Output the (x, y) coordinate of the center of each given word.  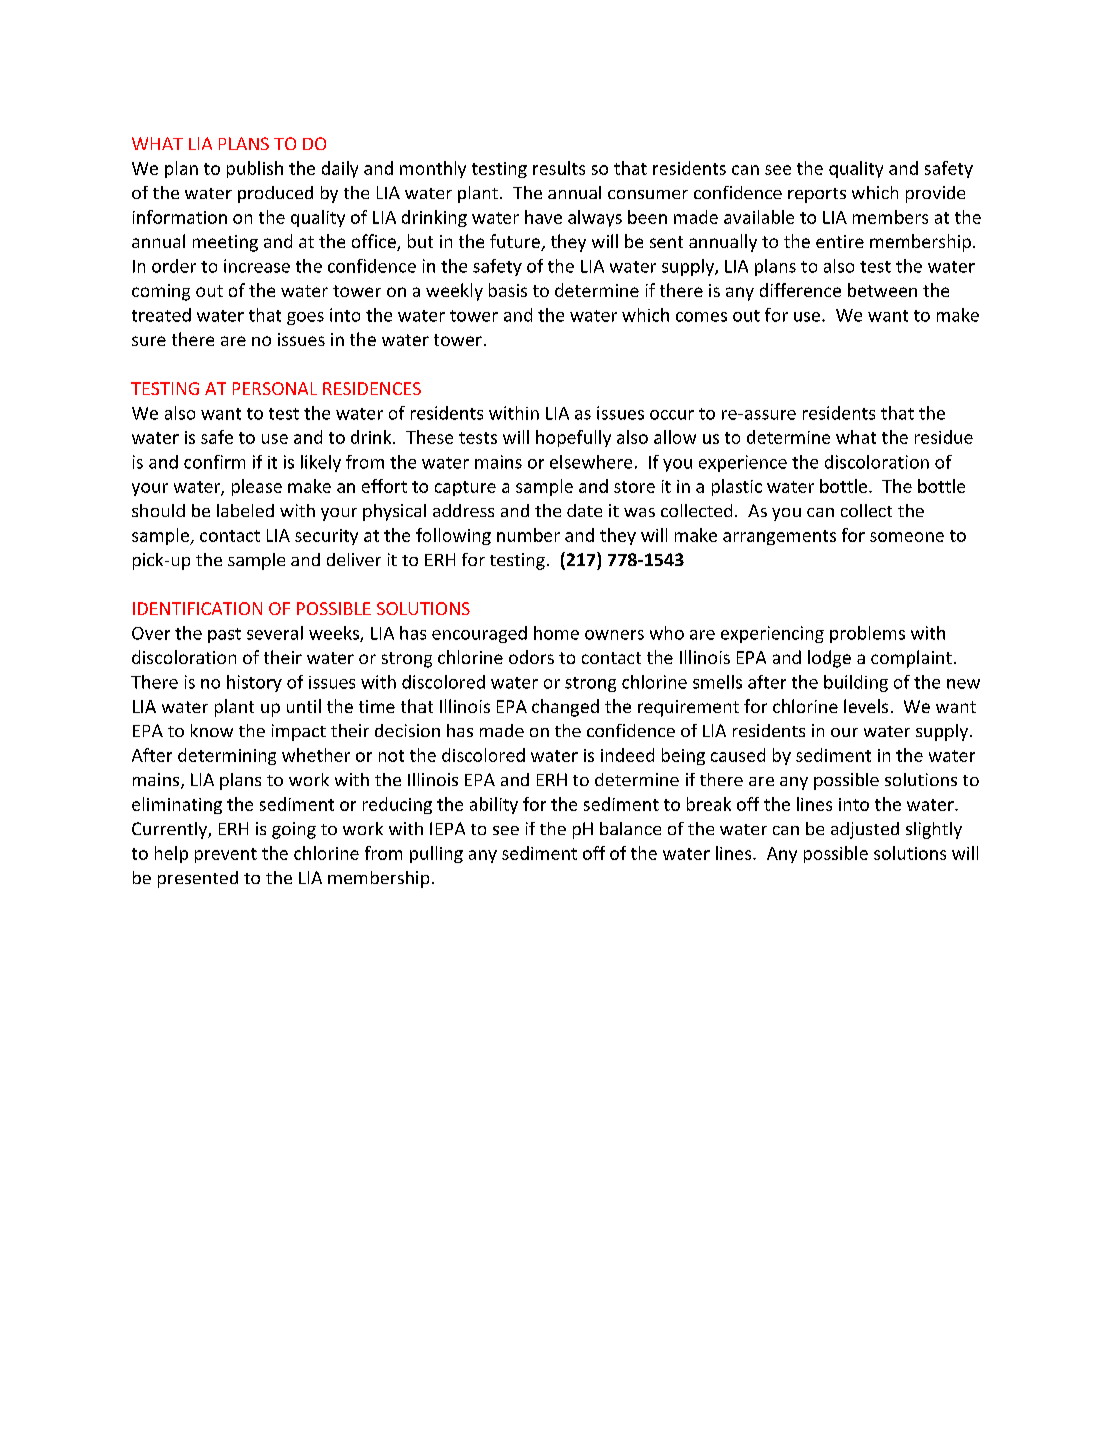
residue (944, 437)
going (294, 830)
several (275, 633)
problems (867, 634)
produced (275, 194)
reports (817, 195)
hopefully (573, 438)
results (559, 168)
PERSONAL (275, 388)
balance (630, 828)
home (556, 633)
